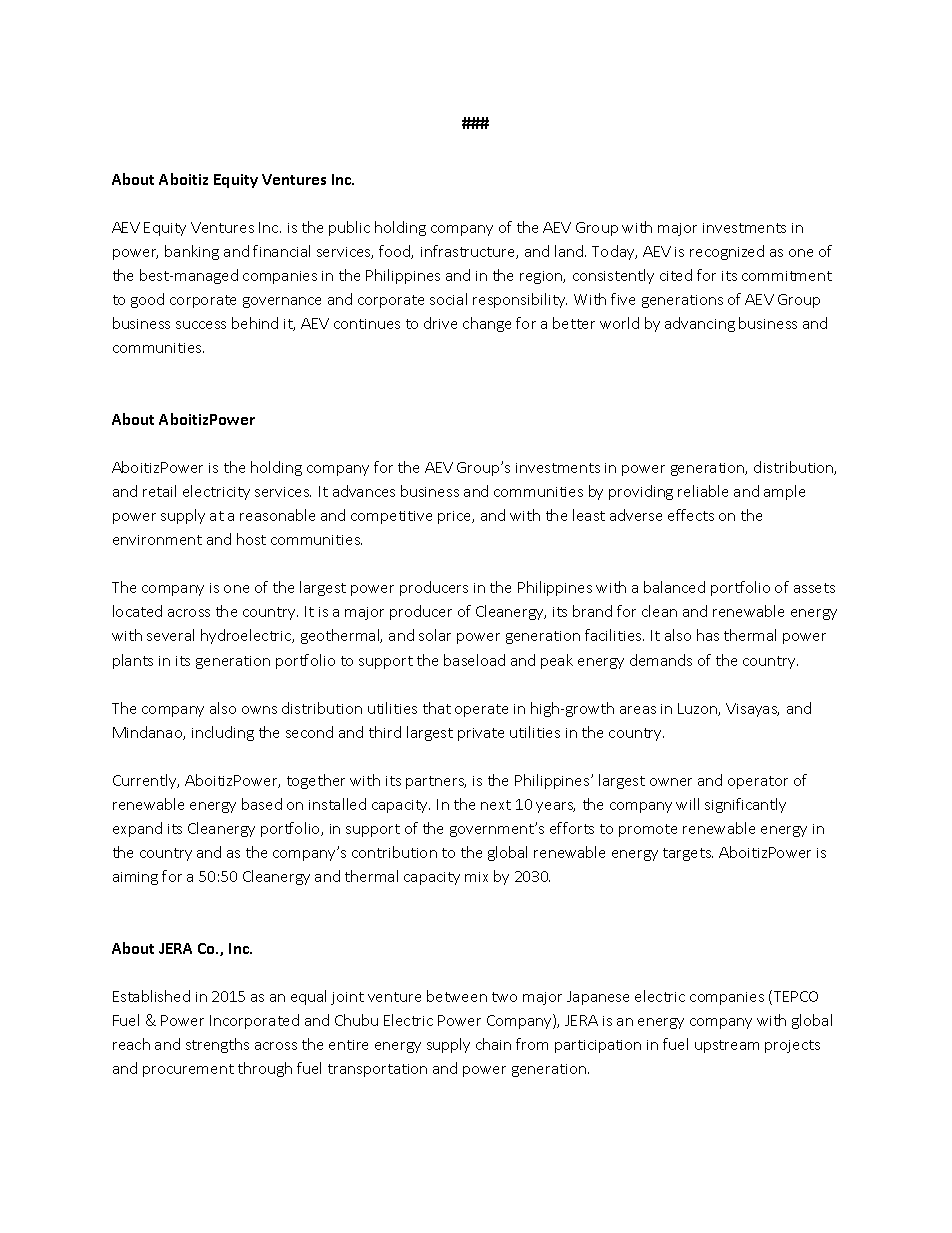 The width and height of the screenshot is (952, 1233). I want to click on chain, so click(493, 1044).
